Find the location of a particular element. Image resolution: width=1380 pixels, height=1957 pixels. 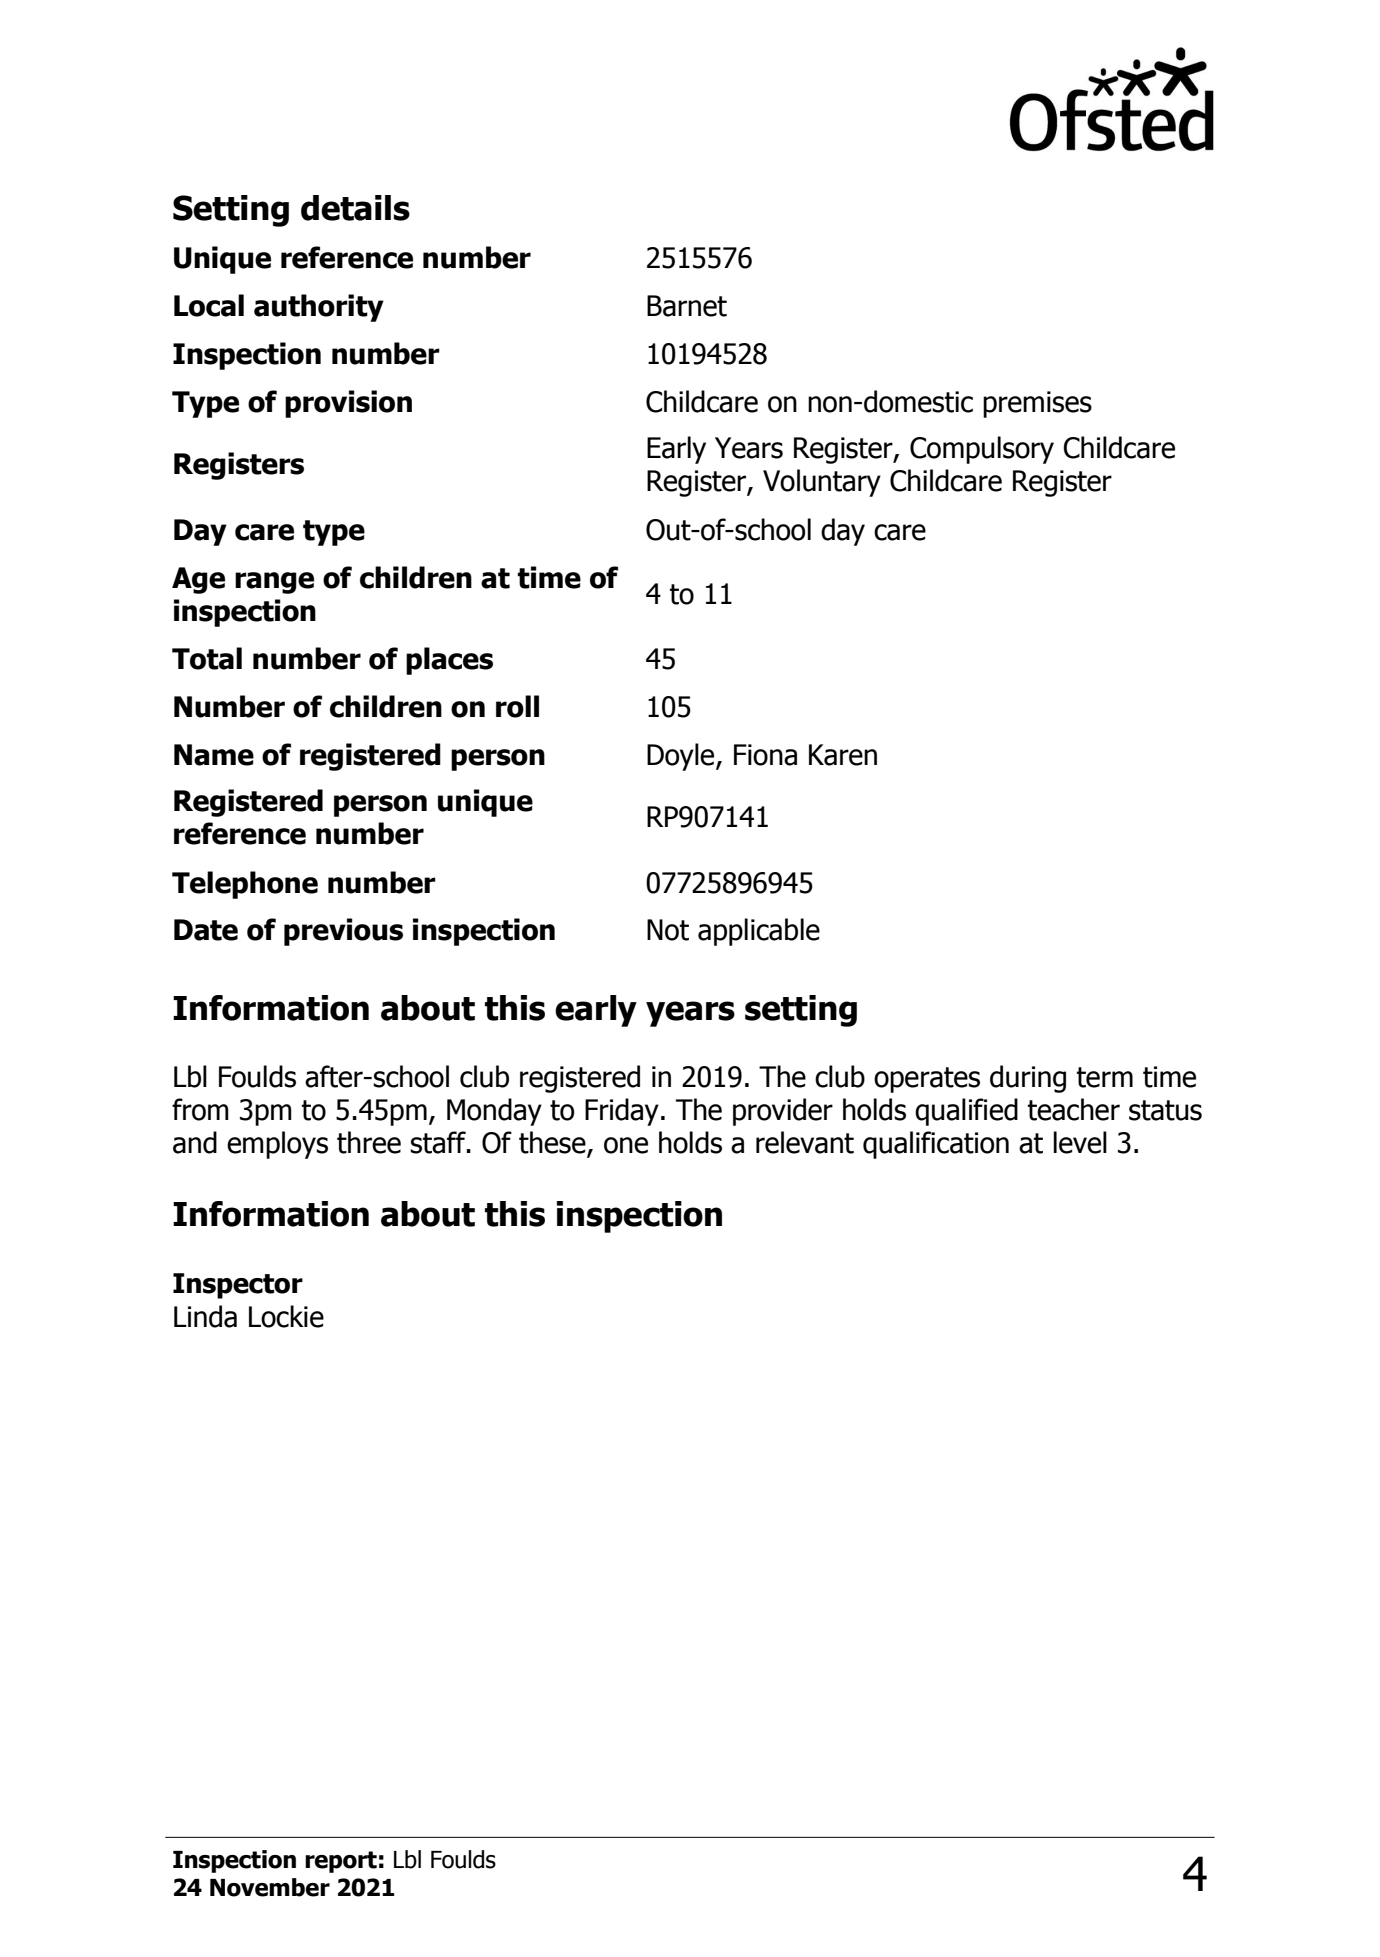

report is located at coordinates (341, 1862).
